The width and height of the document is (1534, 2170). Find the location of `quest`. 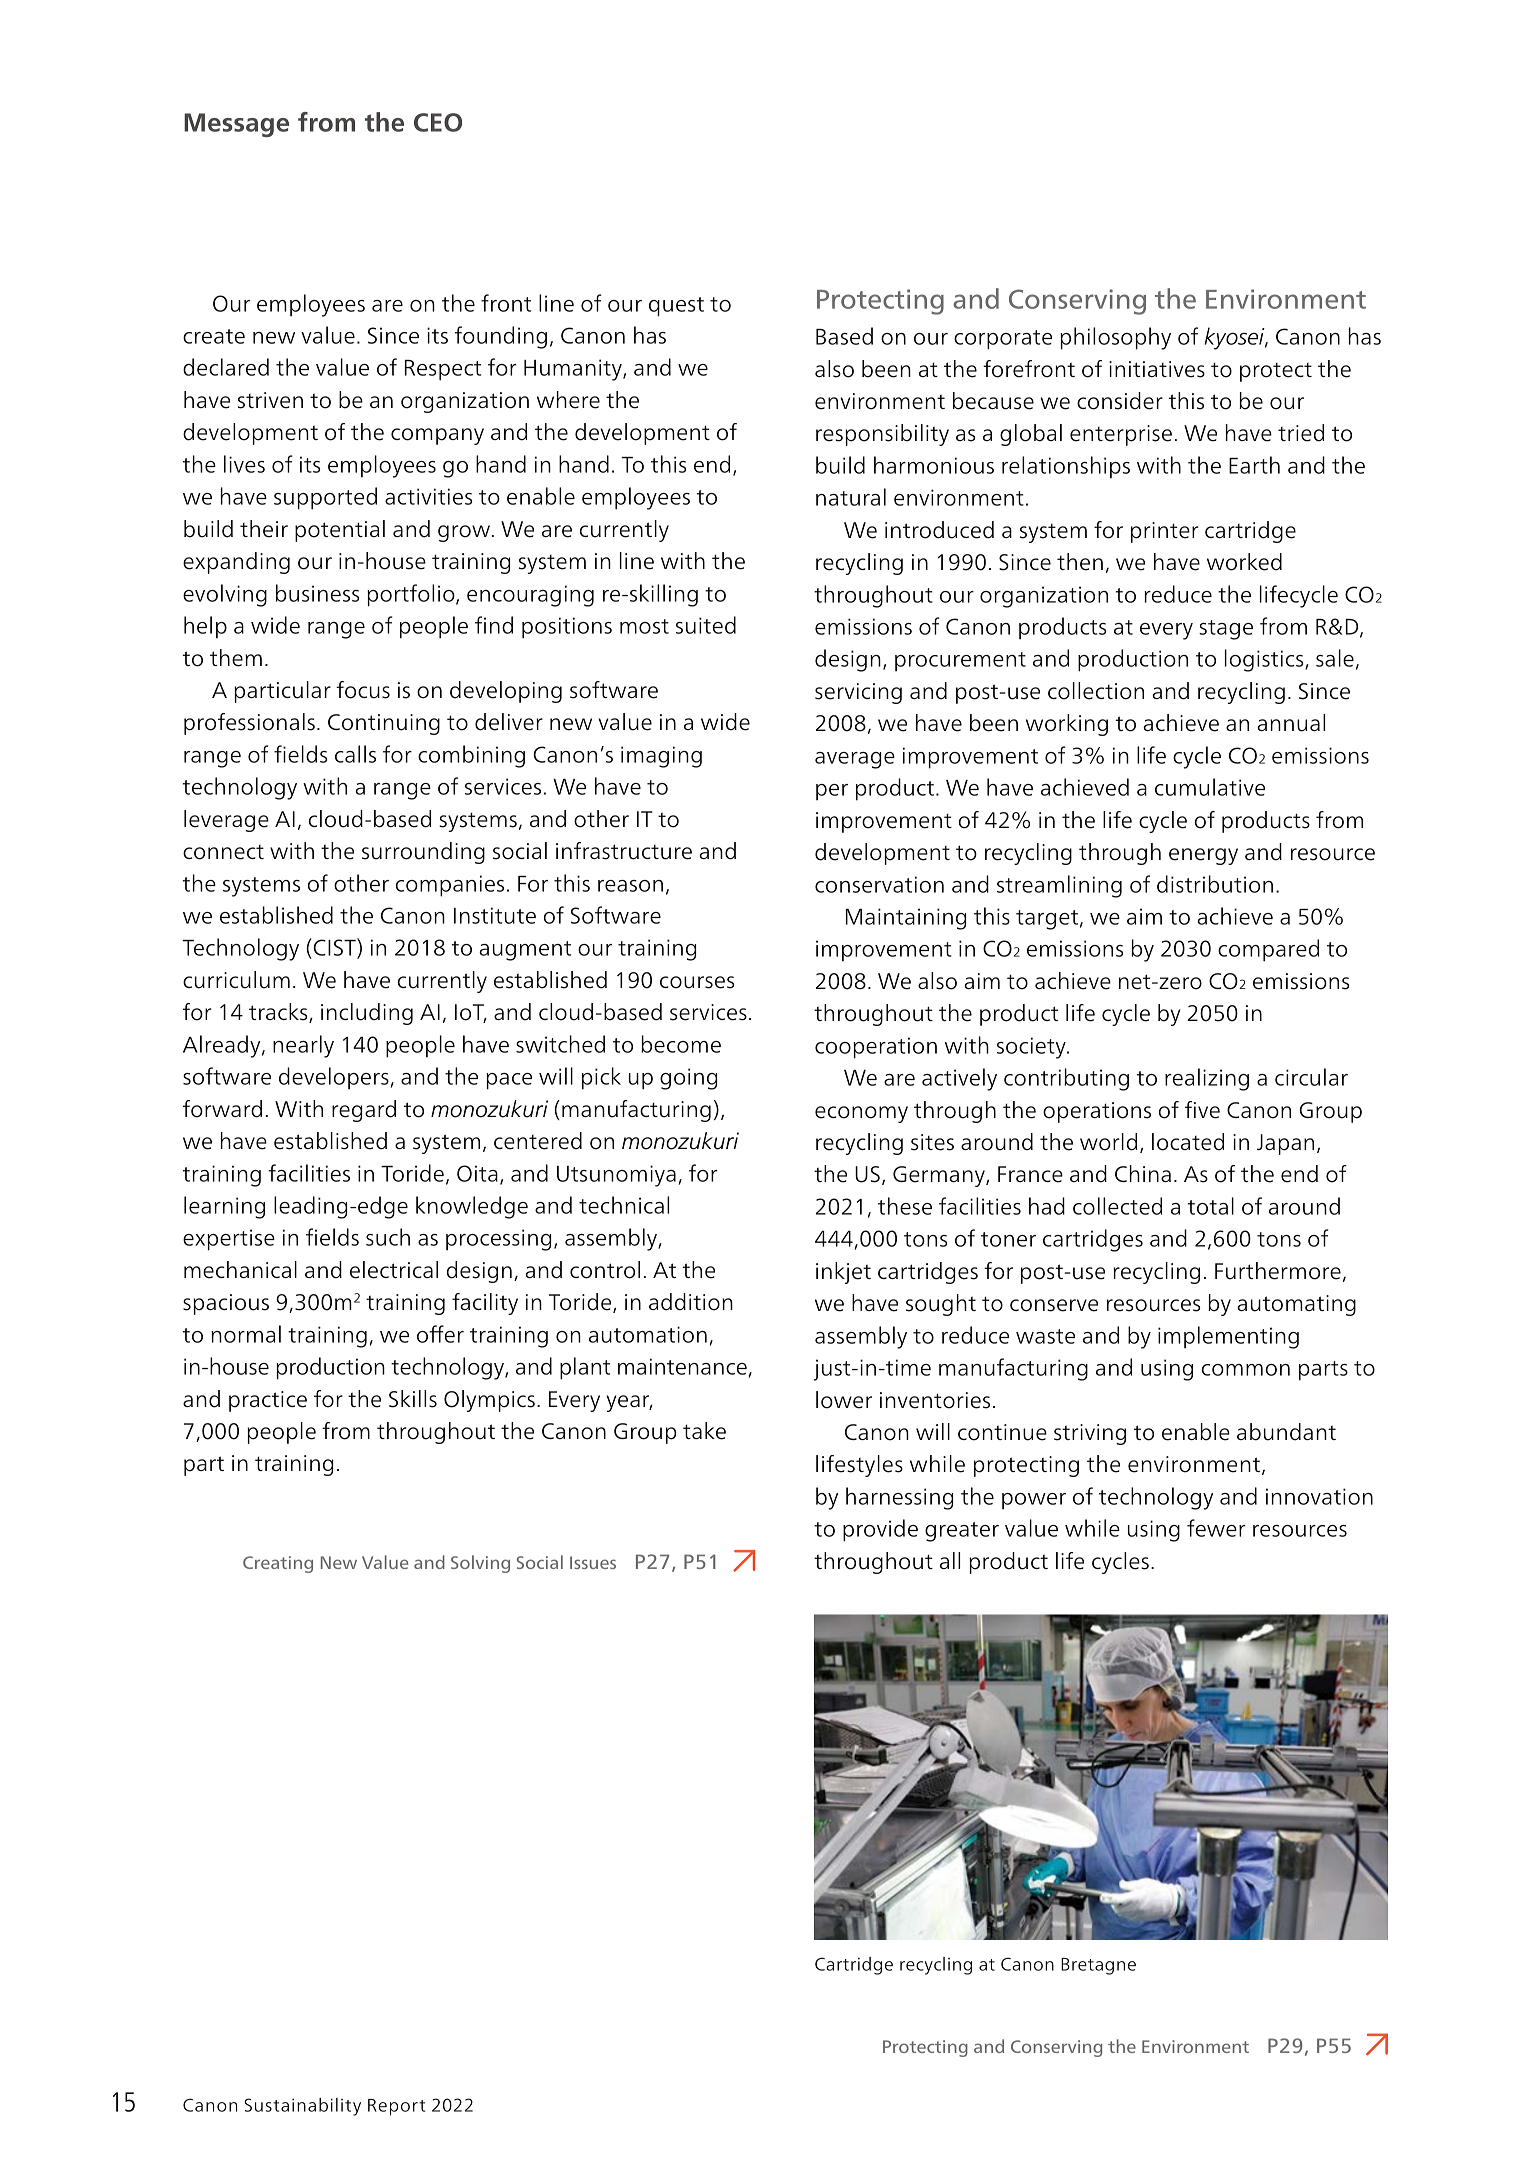

quest is located at coordinates (676, 307).
